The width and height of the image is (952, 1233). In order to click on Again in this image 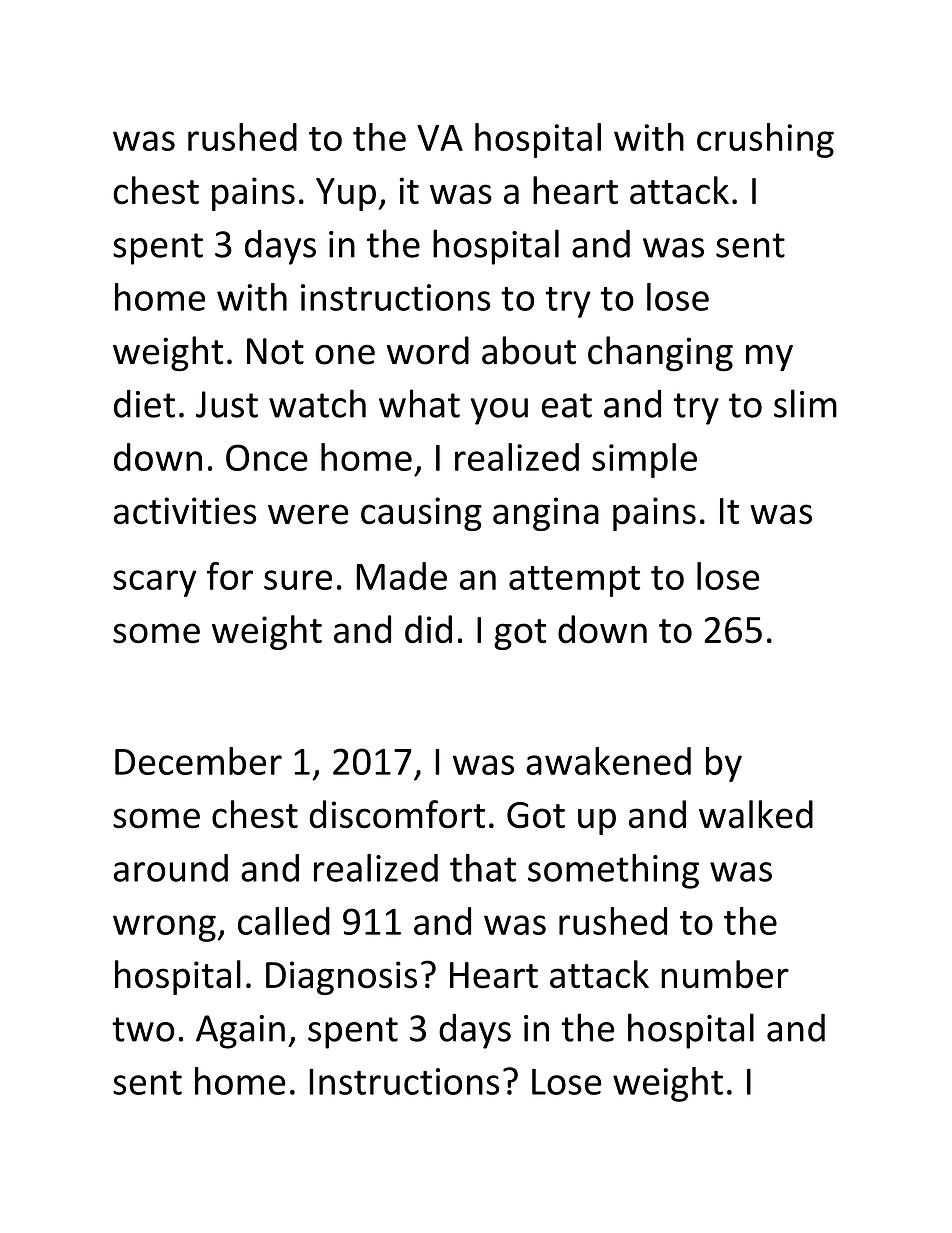, I will do `click(240, 1032)`.
